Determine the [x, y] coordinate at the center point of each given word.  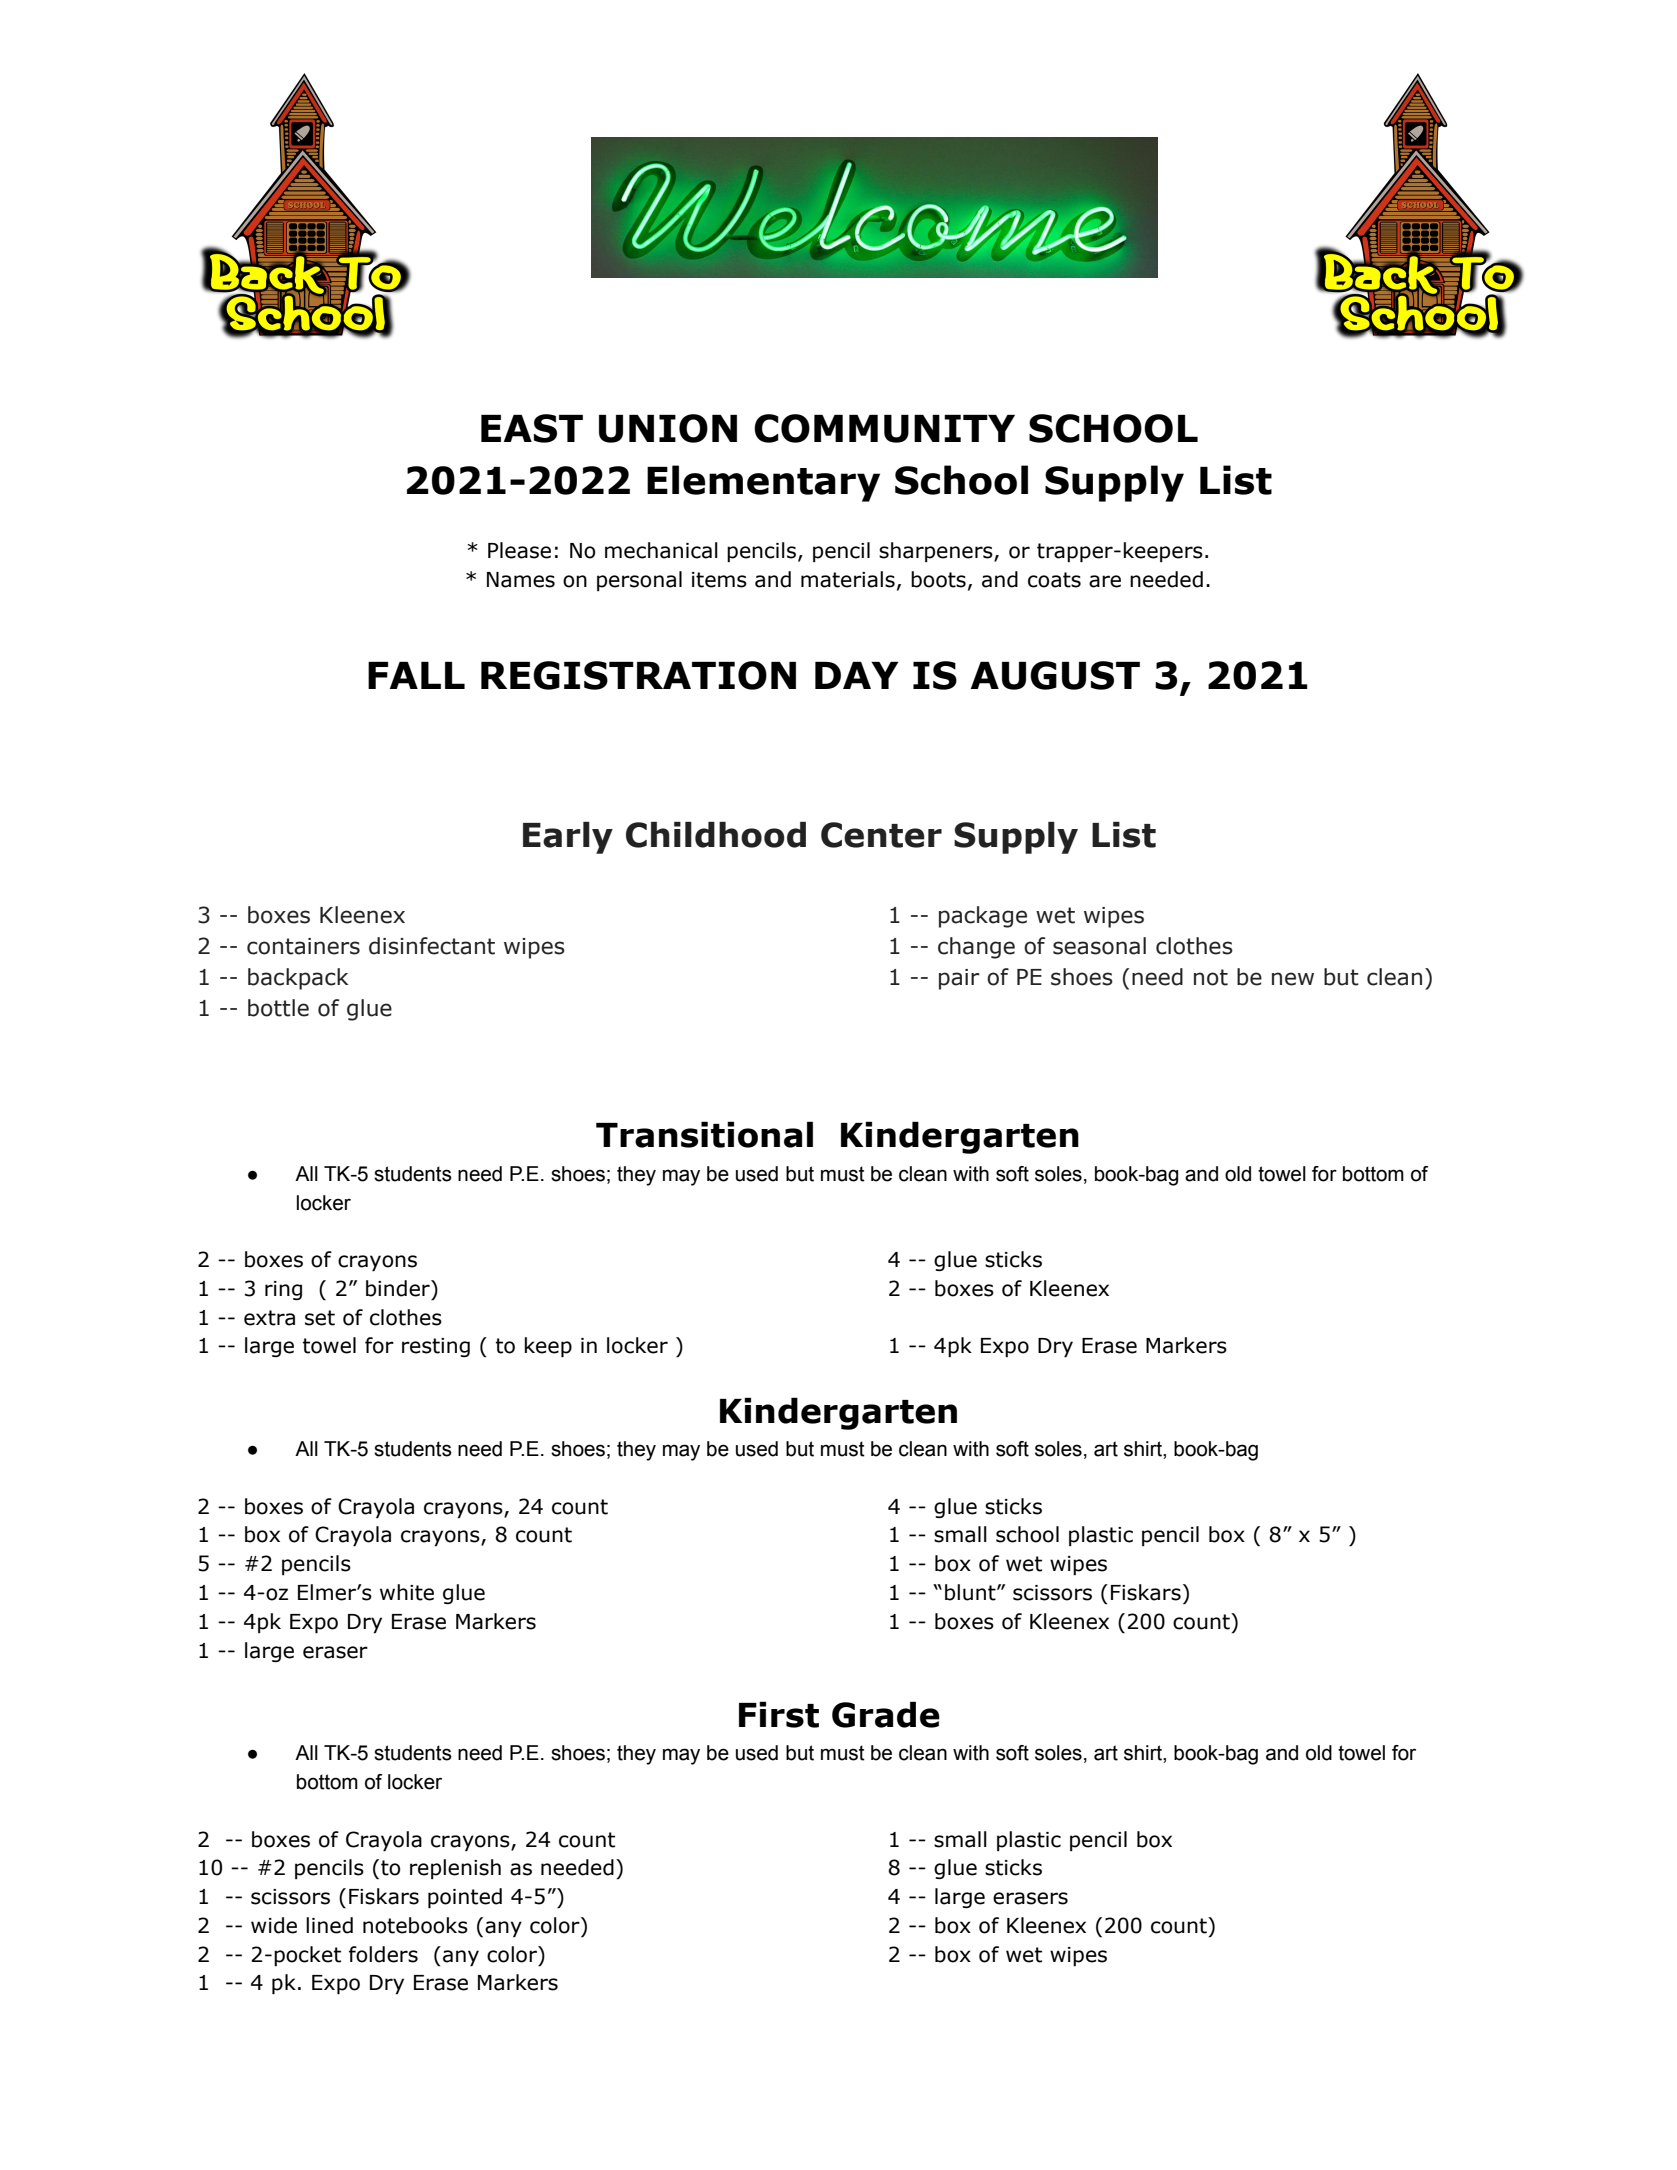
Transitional [704, 1134]
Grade [886, 1714]
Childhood [716, 835]
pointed [465, 1898]
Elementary [763, 483]
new [1293, 979]
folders [383, 1954]
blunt [971, 1592]
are [1105, 581]
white [407, 1592]
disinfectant [432, 946]
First [779, 1714]
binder [399, 1288]
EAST [532, 428]
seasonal [1099, 946]
